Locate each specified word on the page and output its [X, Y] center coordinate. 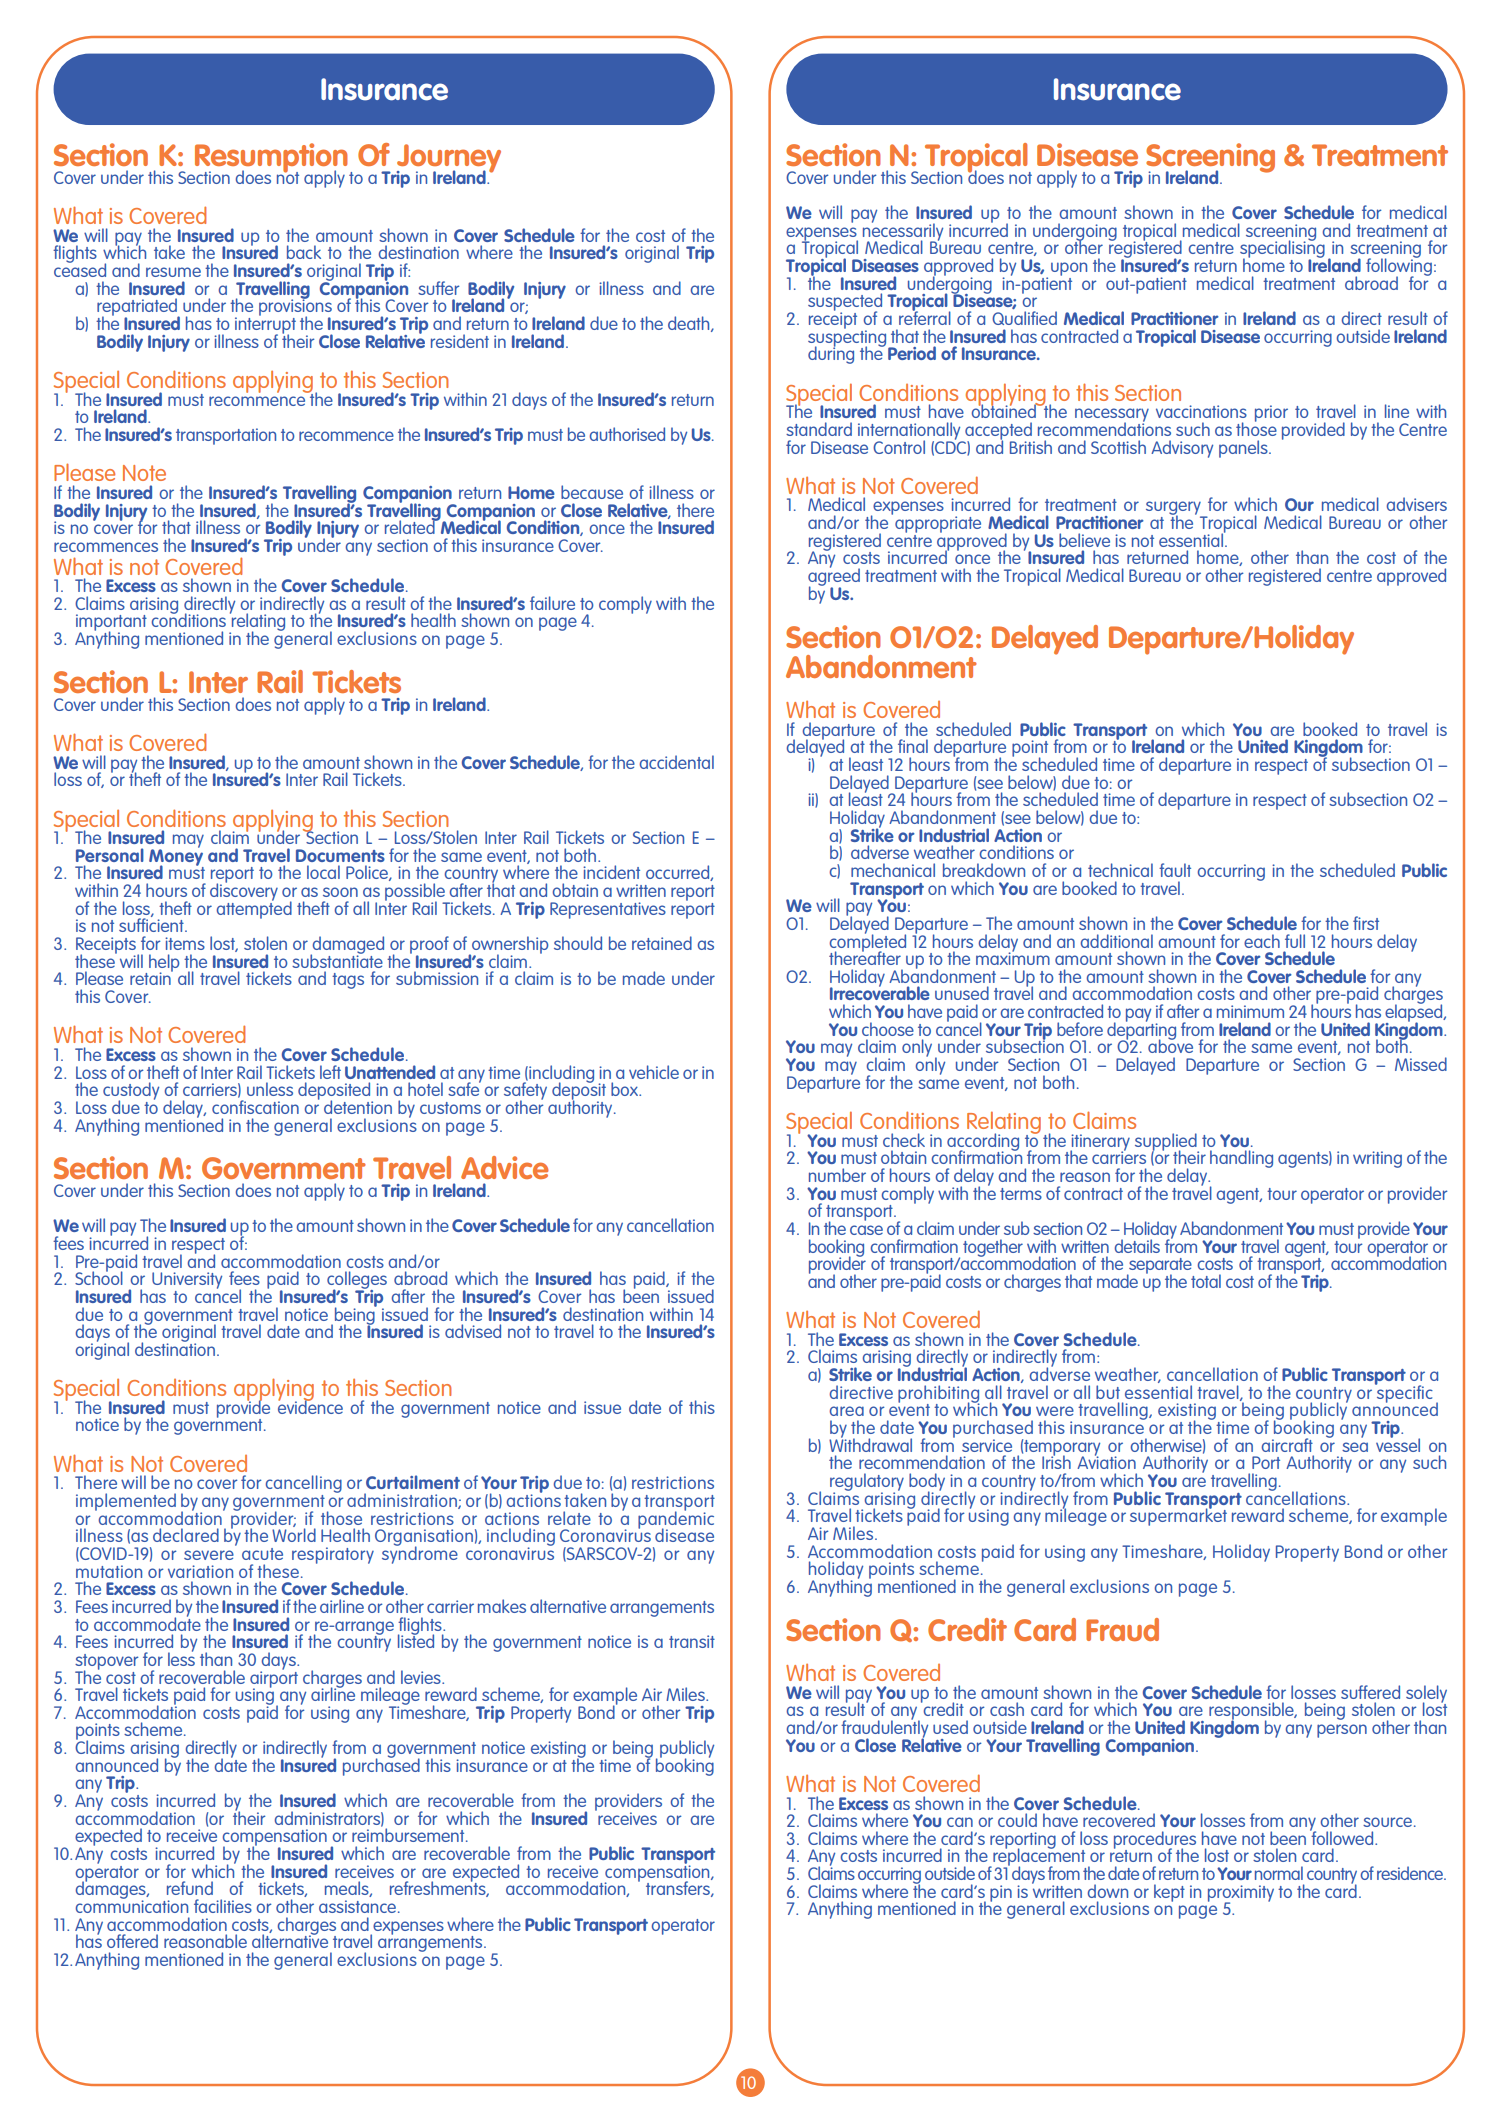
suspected [845, 303]
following [1399, 267]
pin [1001, 1893]
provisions [295, 308]
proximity [1241, 1894]
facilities [223, 1906]
